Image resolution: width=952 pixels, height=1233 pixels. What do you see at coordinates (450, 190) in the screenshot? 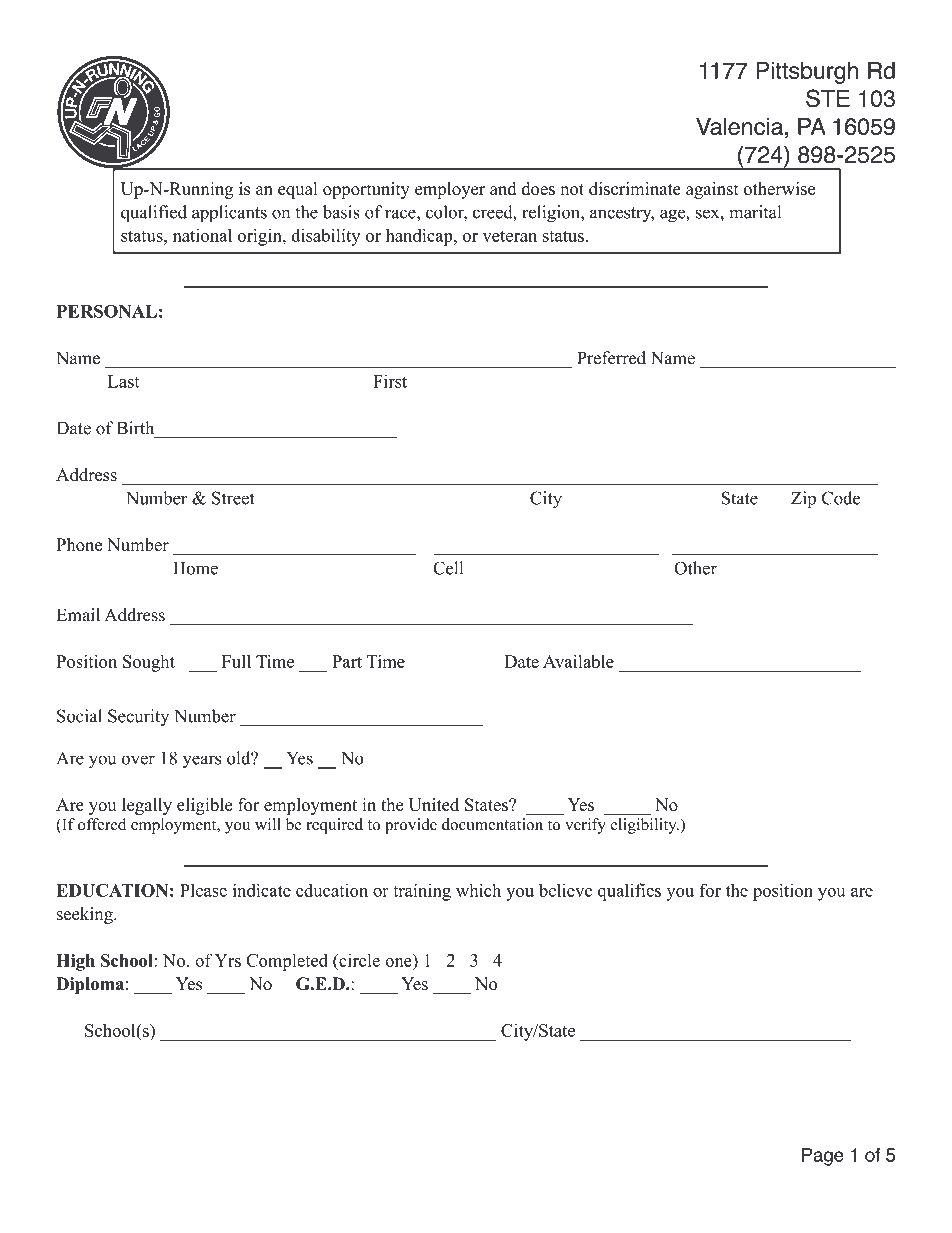
I see `employer` at bounding box center [450, 190].
